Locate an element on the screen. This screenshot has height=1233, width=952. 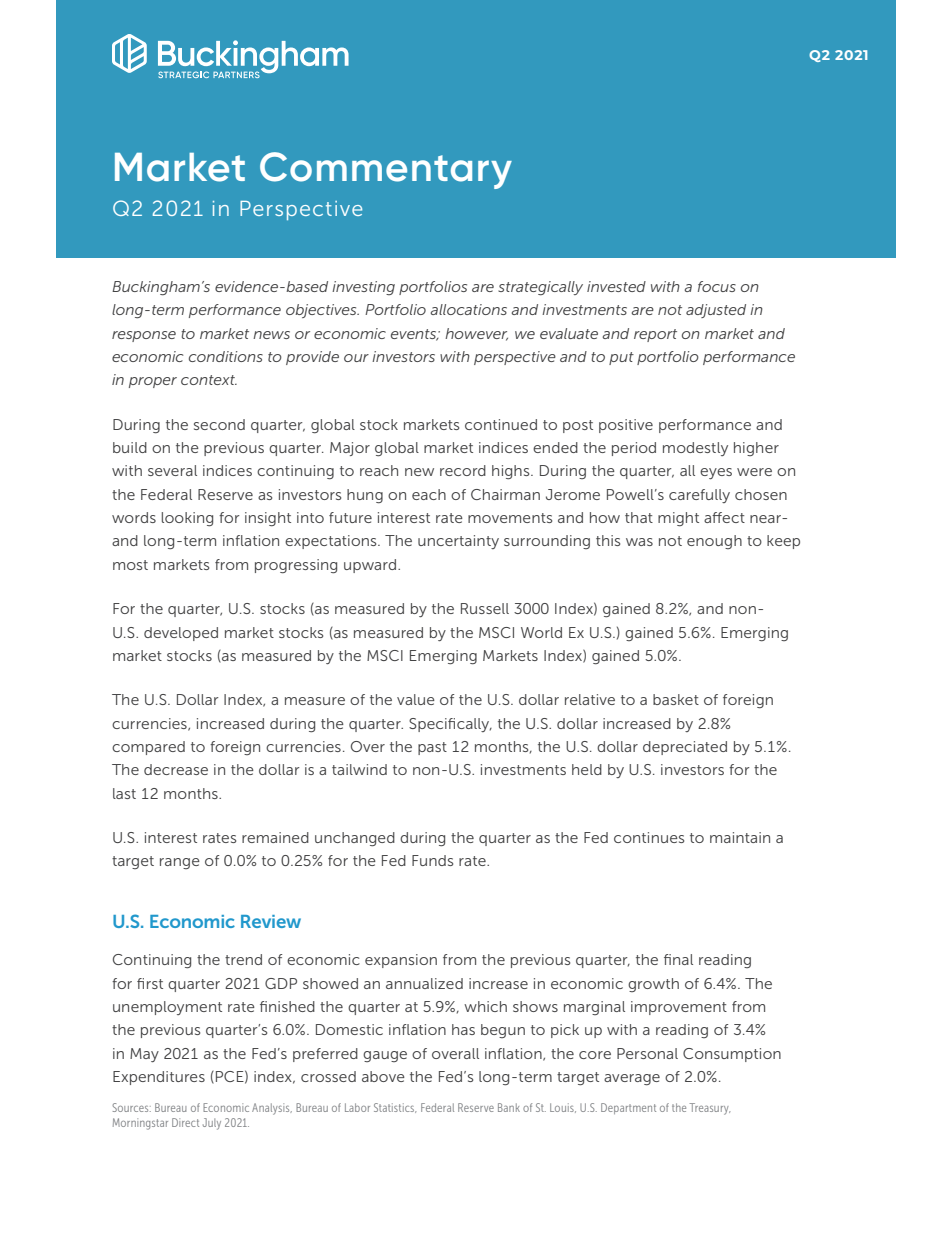
maintain is located at coordinates (740, 837).
